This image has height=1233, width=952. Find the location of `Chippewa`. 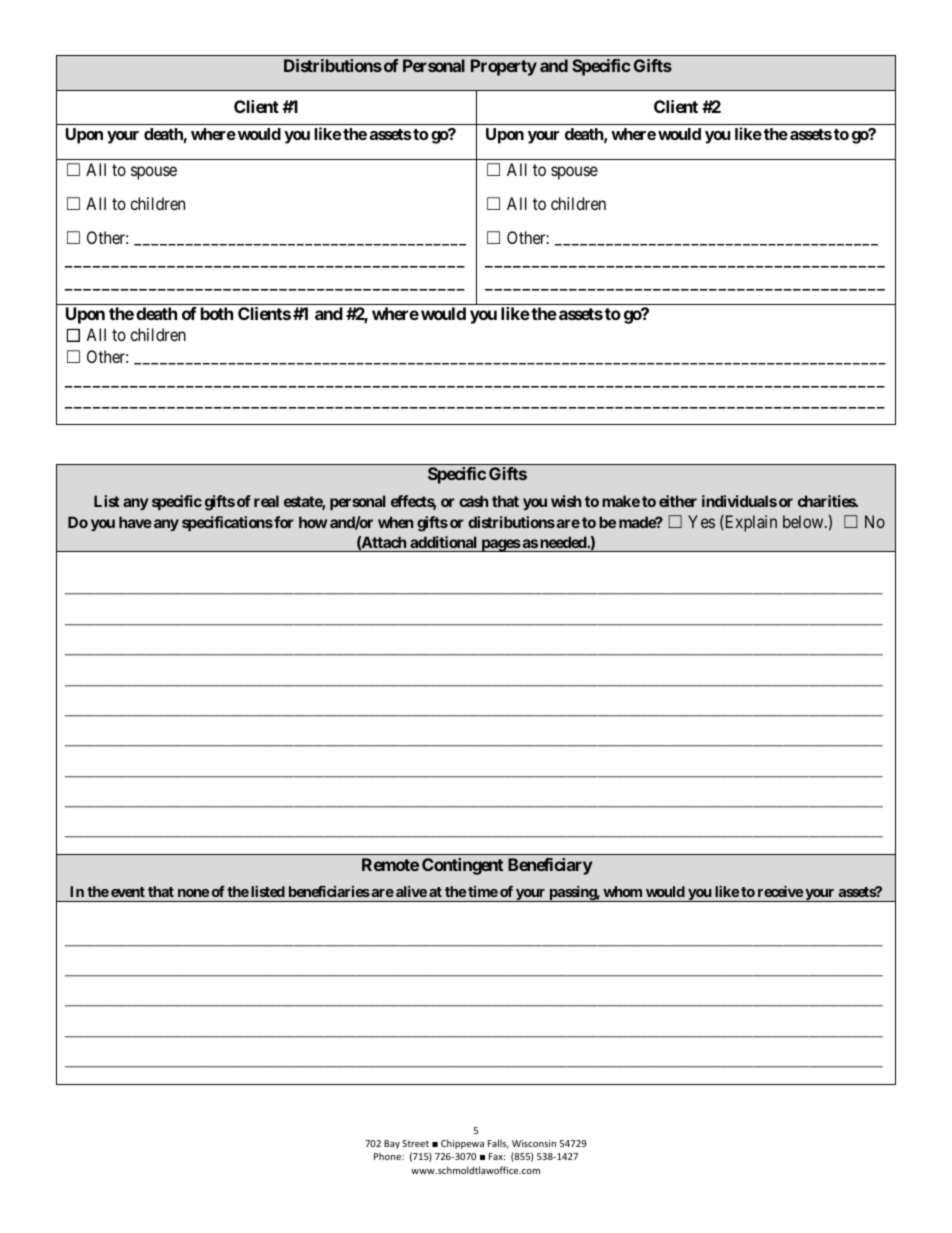

Chippewa is located at coordinates (462, 1144).
